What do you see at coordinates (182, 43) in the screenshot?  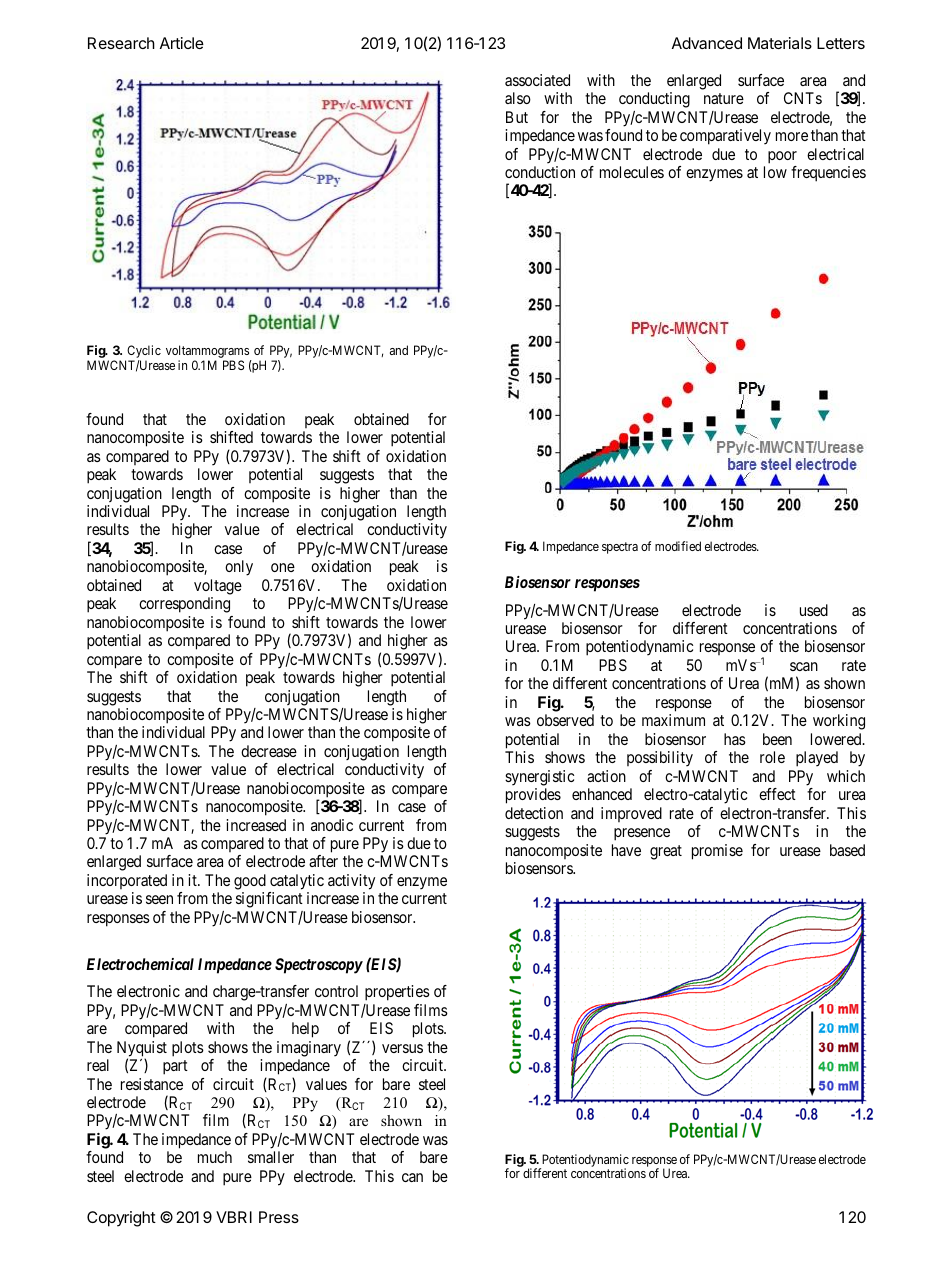 I see `Article` at bounding box center [182, 43].
